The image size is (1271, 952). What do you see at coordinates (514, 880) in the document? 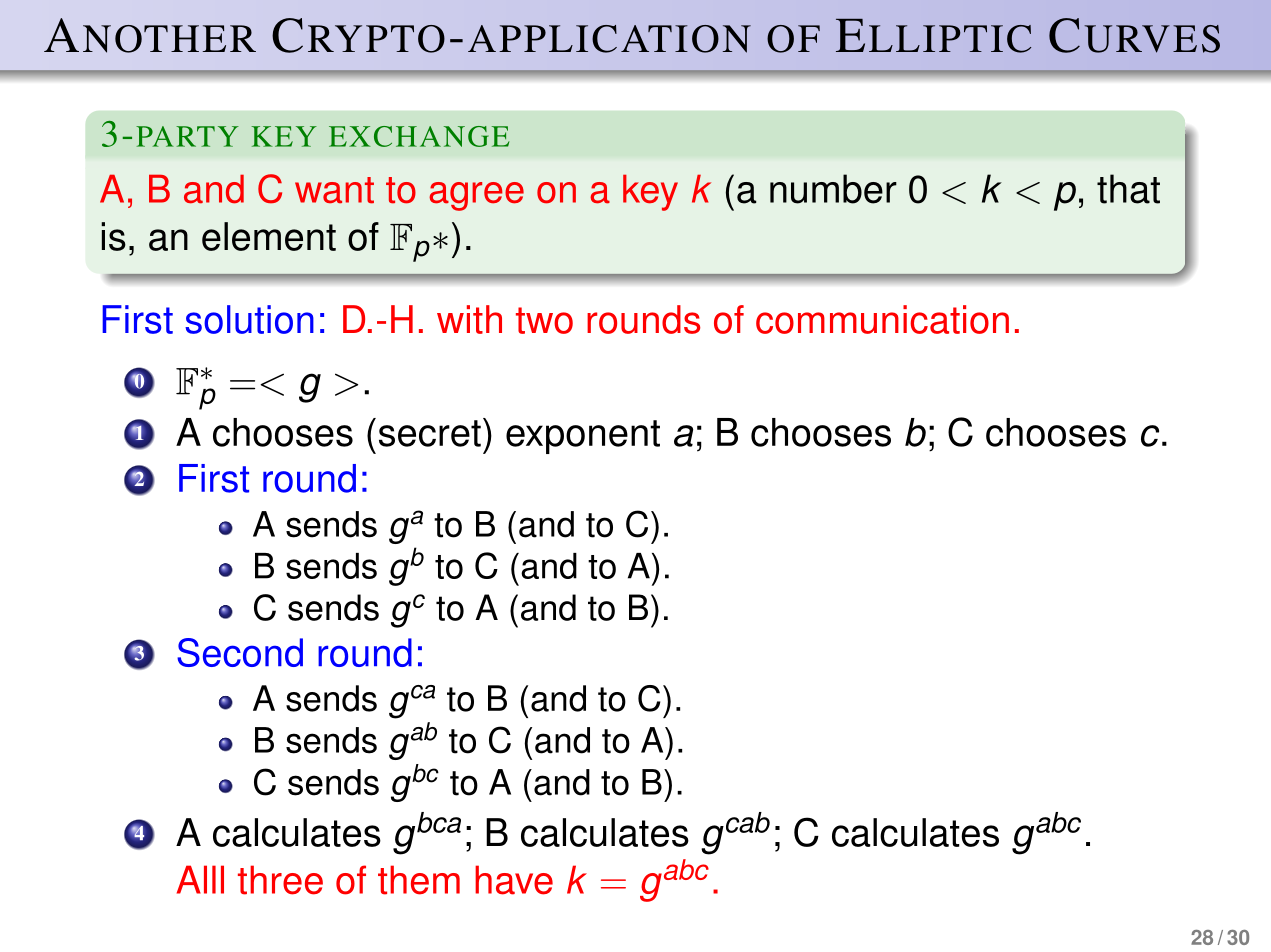
I see `have` at bounding box center [514, 880].
